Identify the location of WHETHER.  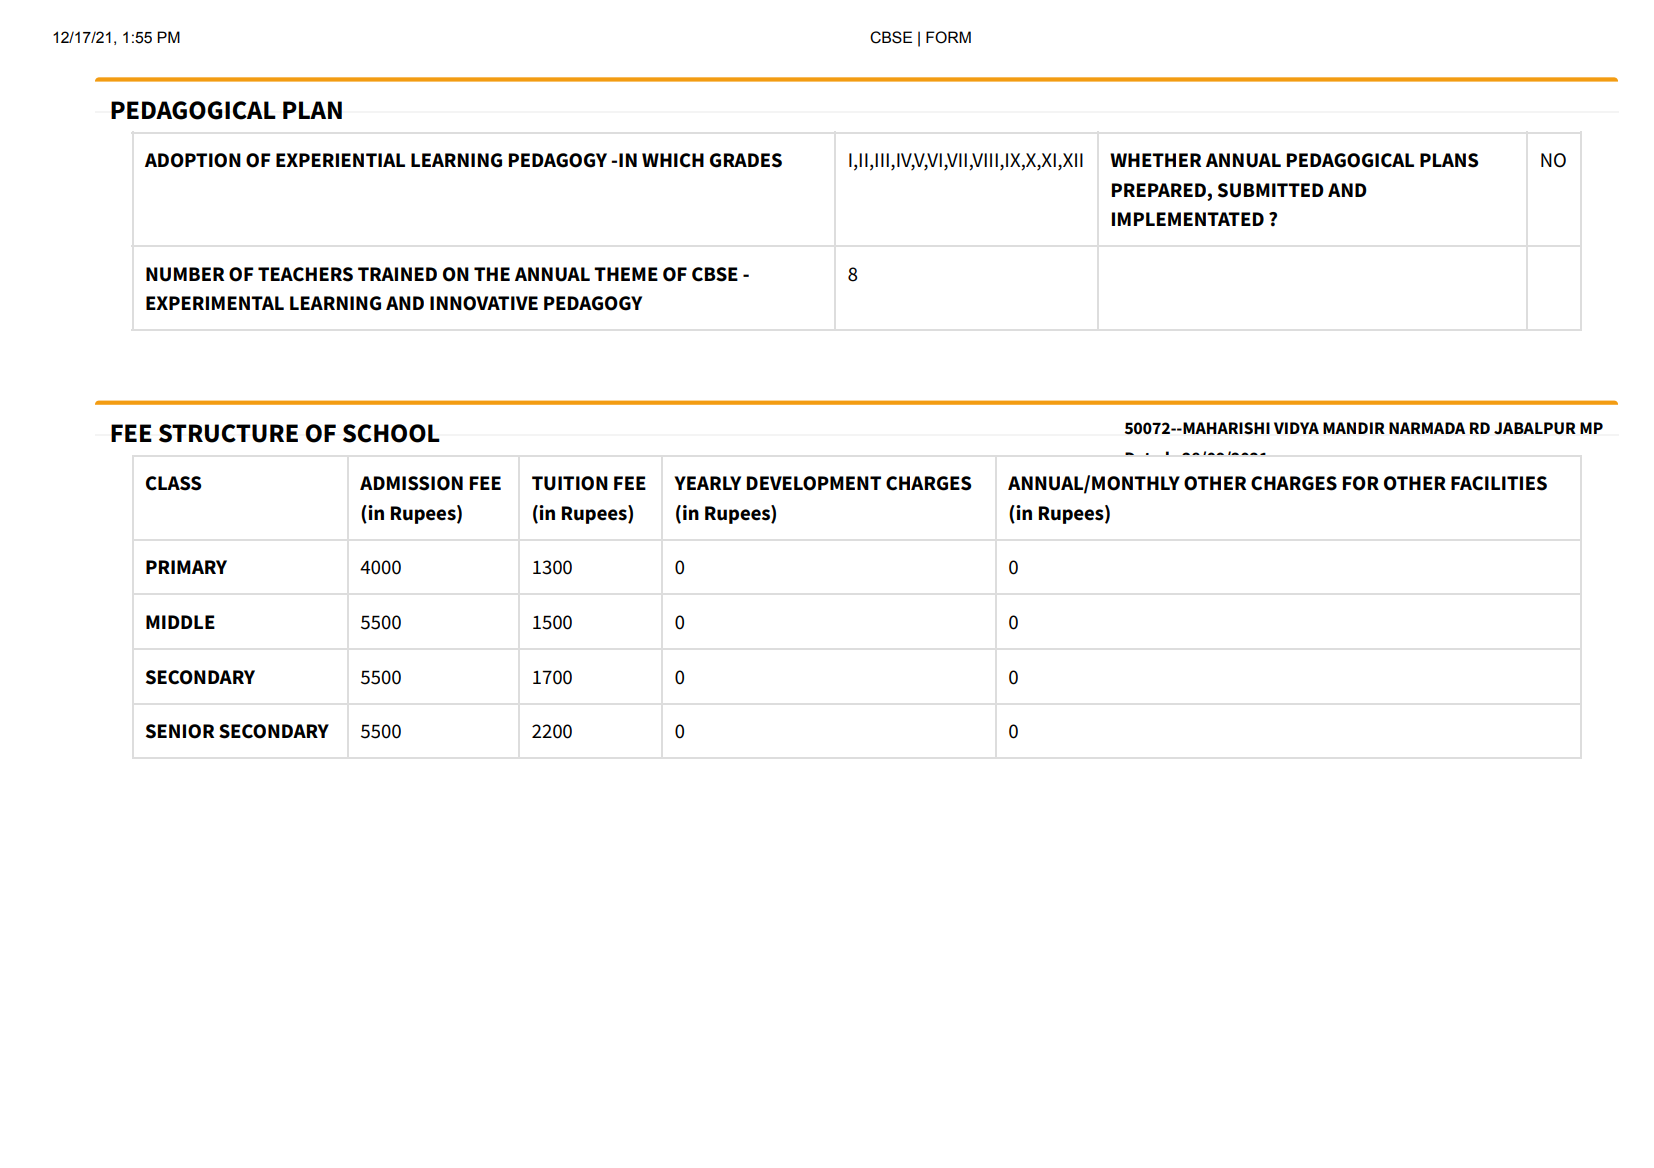
(1155, 160).
